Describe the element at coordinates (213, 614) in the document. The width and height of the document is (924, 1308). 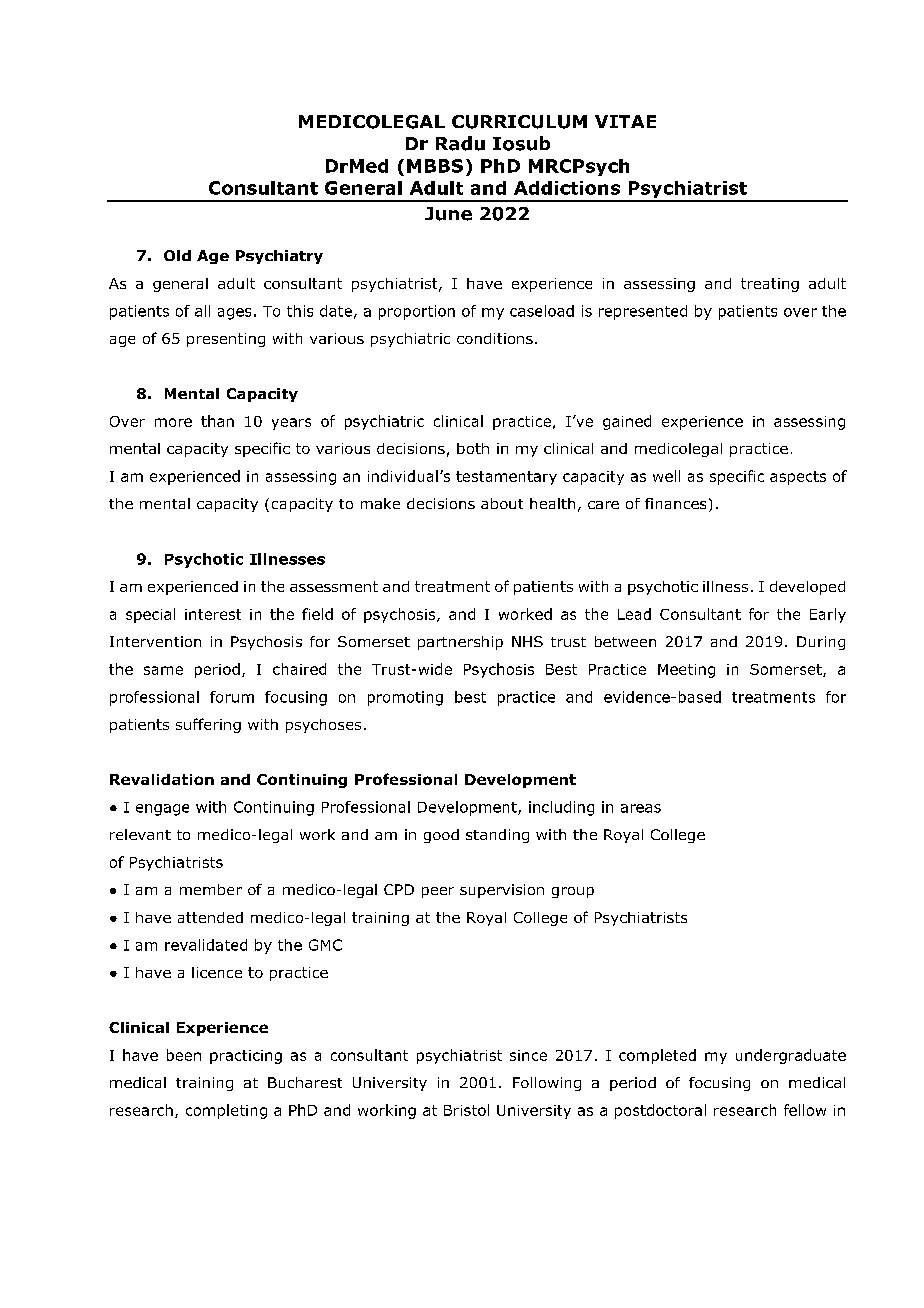
I see `interest` at that location.
